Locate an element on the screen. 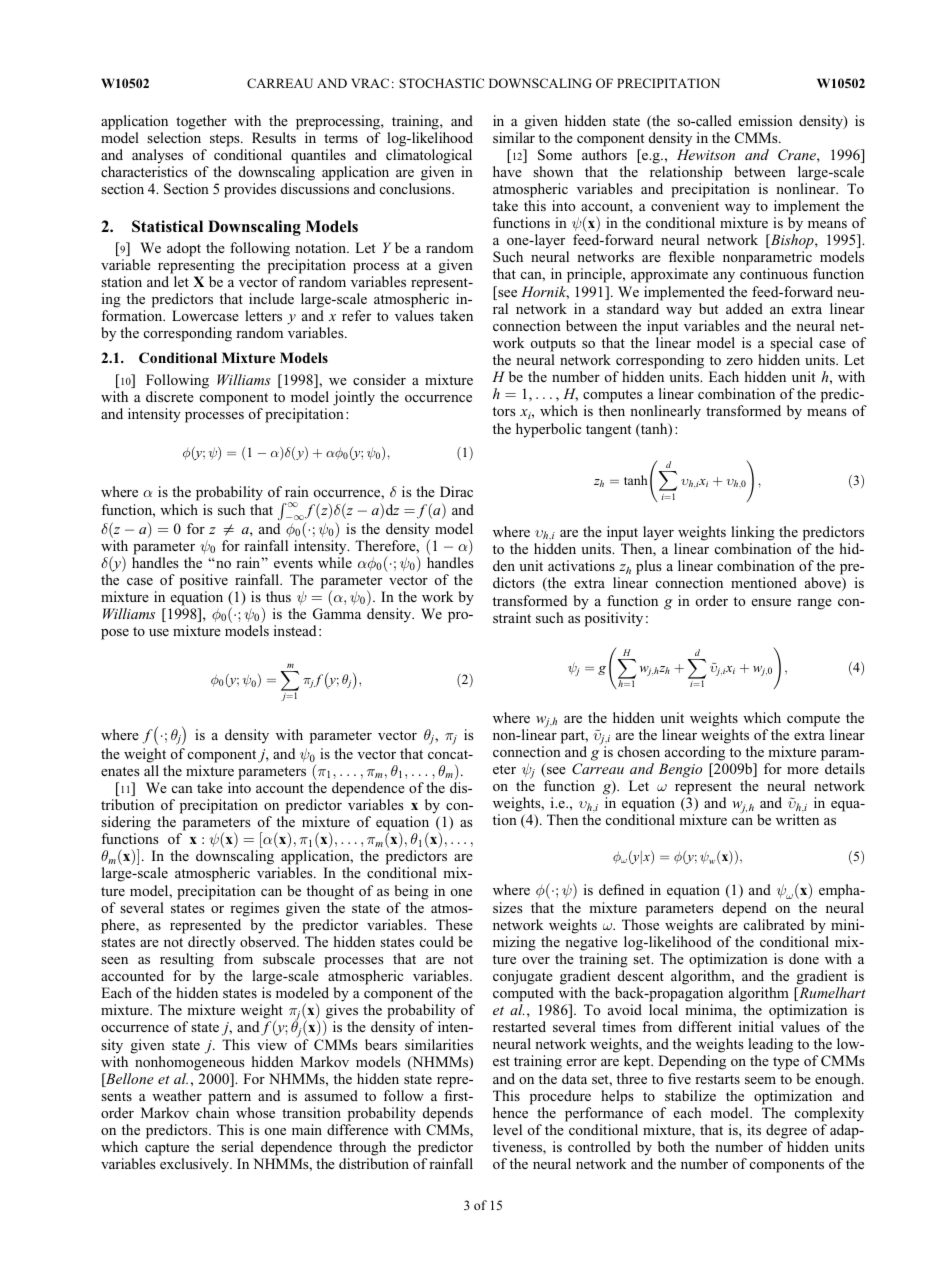  linking is located at coordinates (753, 533).
